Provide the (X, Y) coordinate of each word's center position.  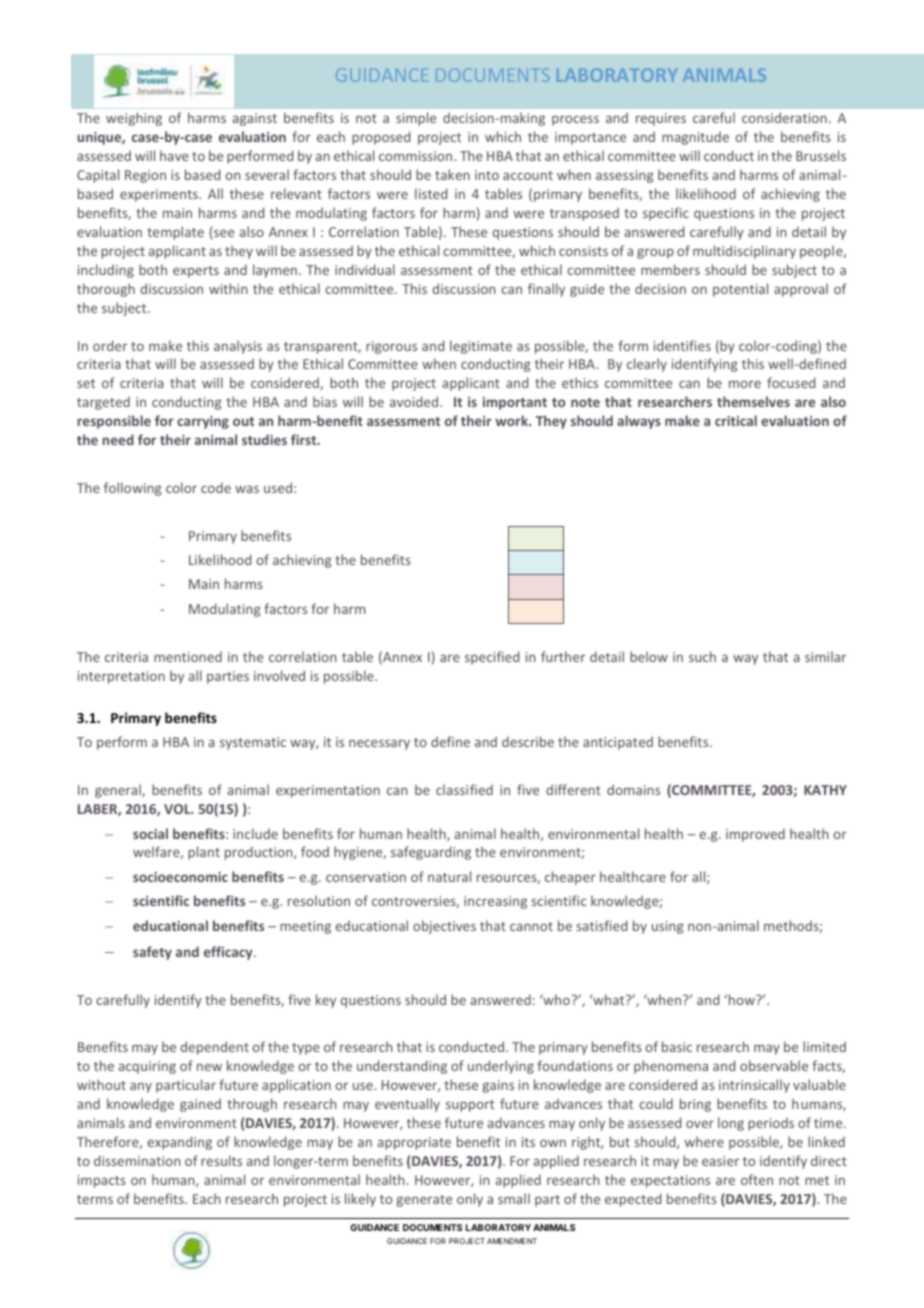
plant (204, 853)
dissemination (137, 1160)
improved (755, 835)
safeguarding (431, 853)
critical (736, 420)
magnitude (695, 138)
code (216, 487)
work (512, 420)
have (174, 155)
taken (452, 174)
